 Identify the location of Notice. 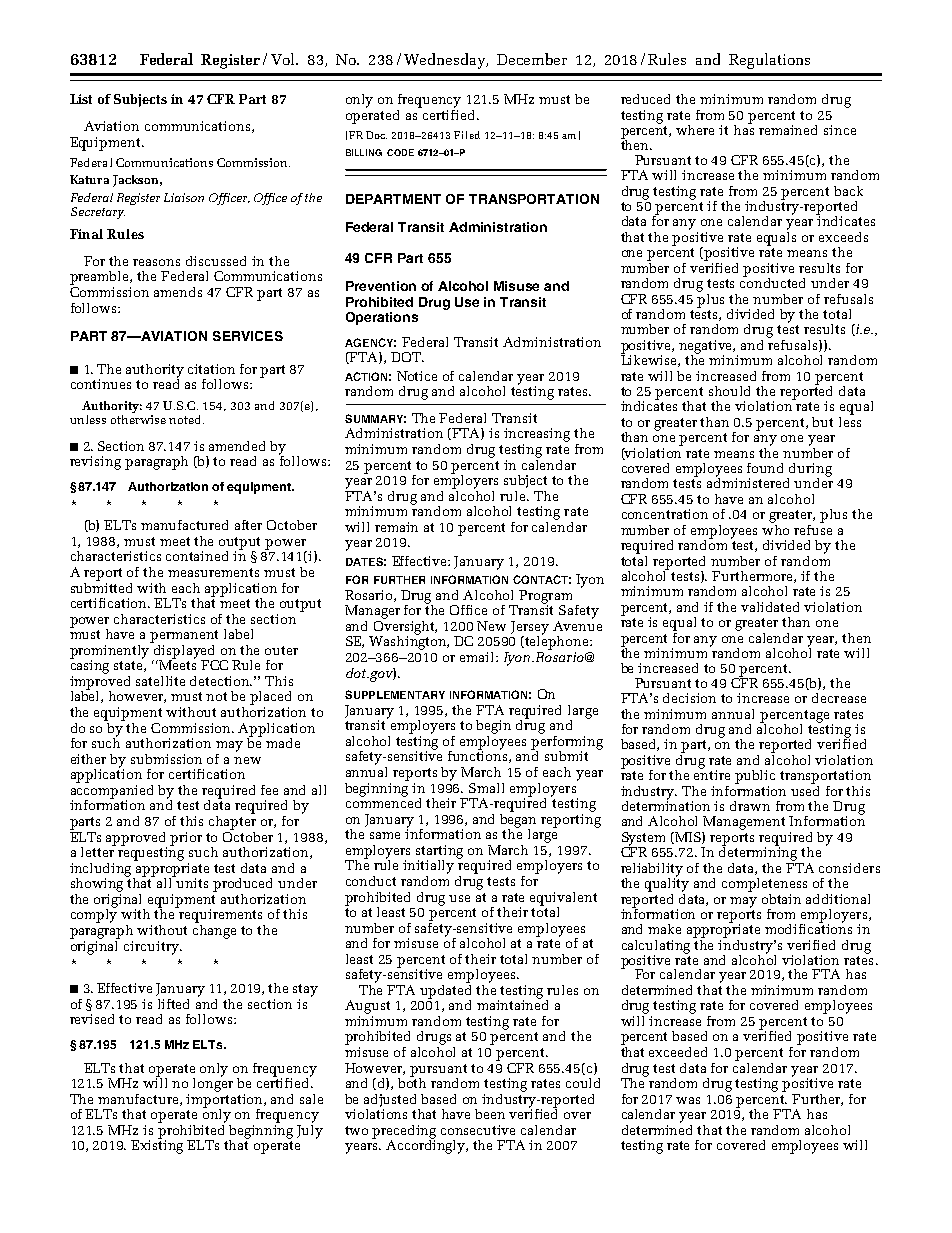
(417, 376).
